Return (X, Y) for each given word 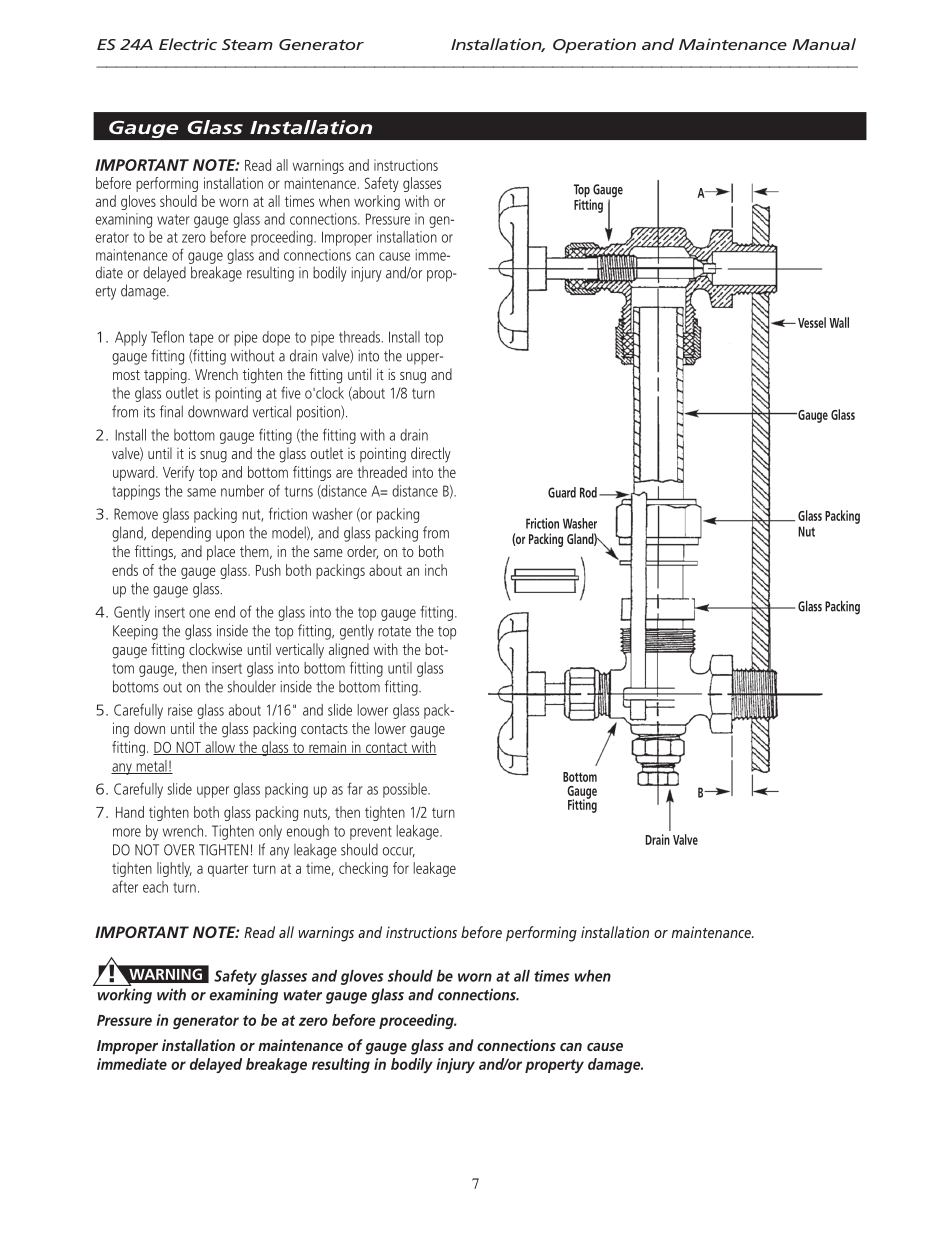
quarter (228, 870)
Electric (188, 44)
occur (399, 852)
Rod (588, 492)
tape (201, 339)
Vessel (812, 322)
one (199, 613)
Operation (594, 46)
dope (276, 338)
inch (436, 570)
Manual (824, 44)
